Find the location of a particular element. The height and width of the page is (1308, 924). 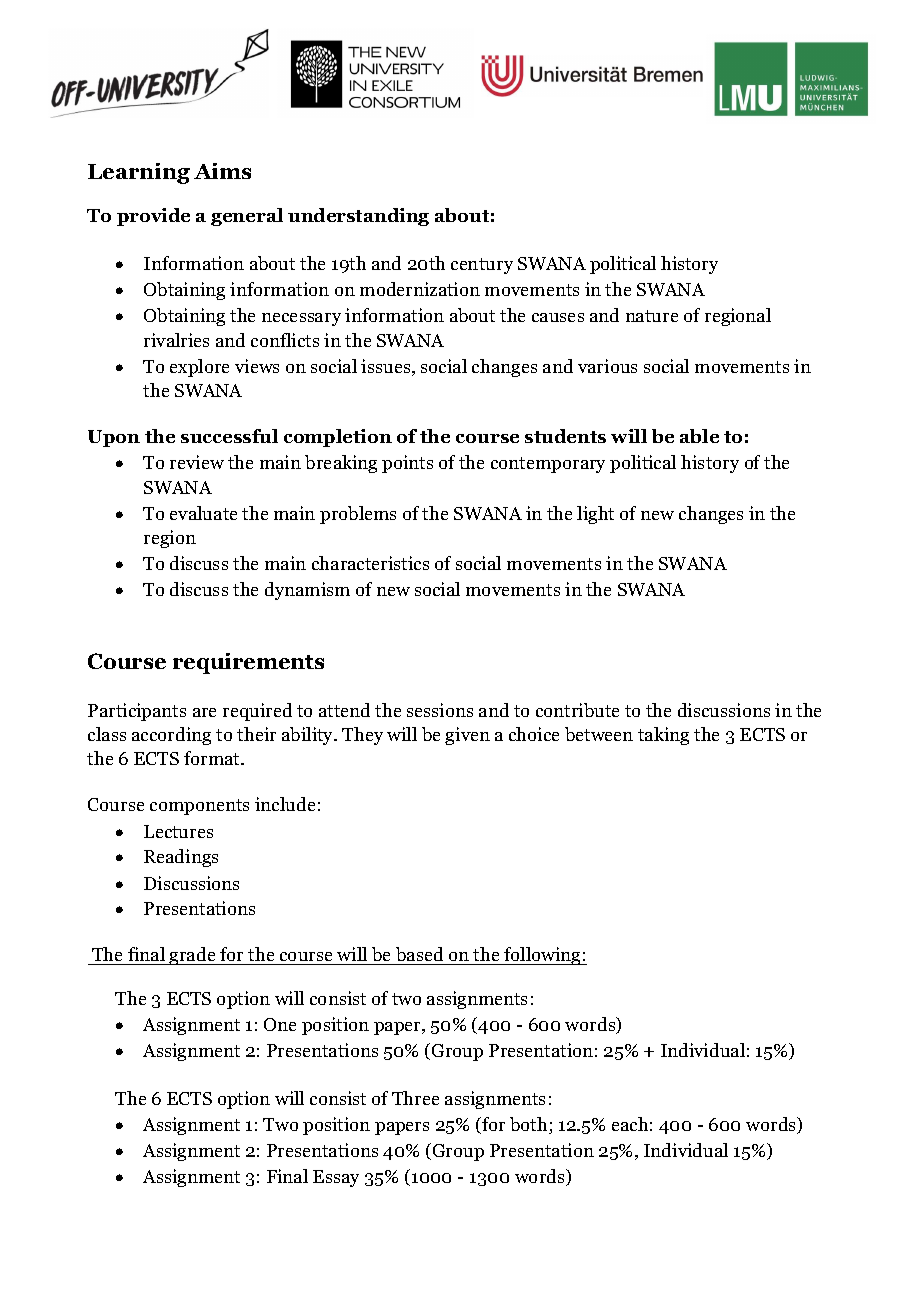

nature is located at coordinates (652, 316).
